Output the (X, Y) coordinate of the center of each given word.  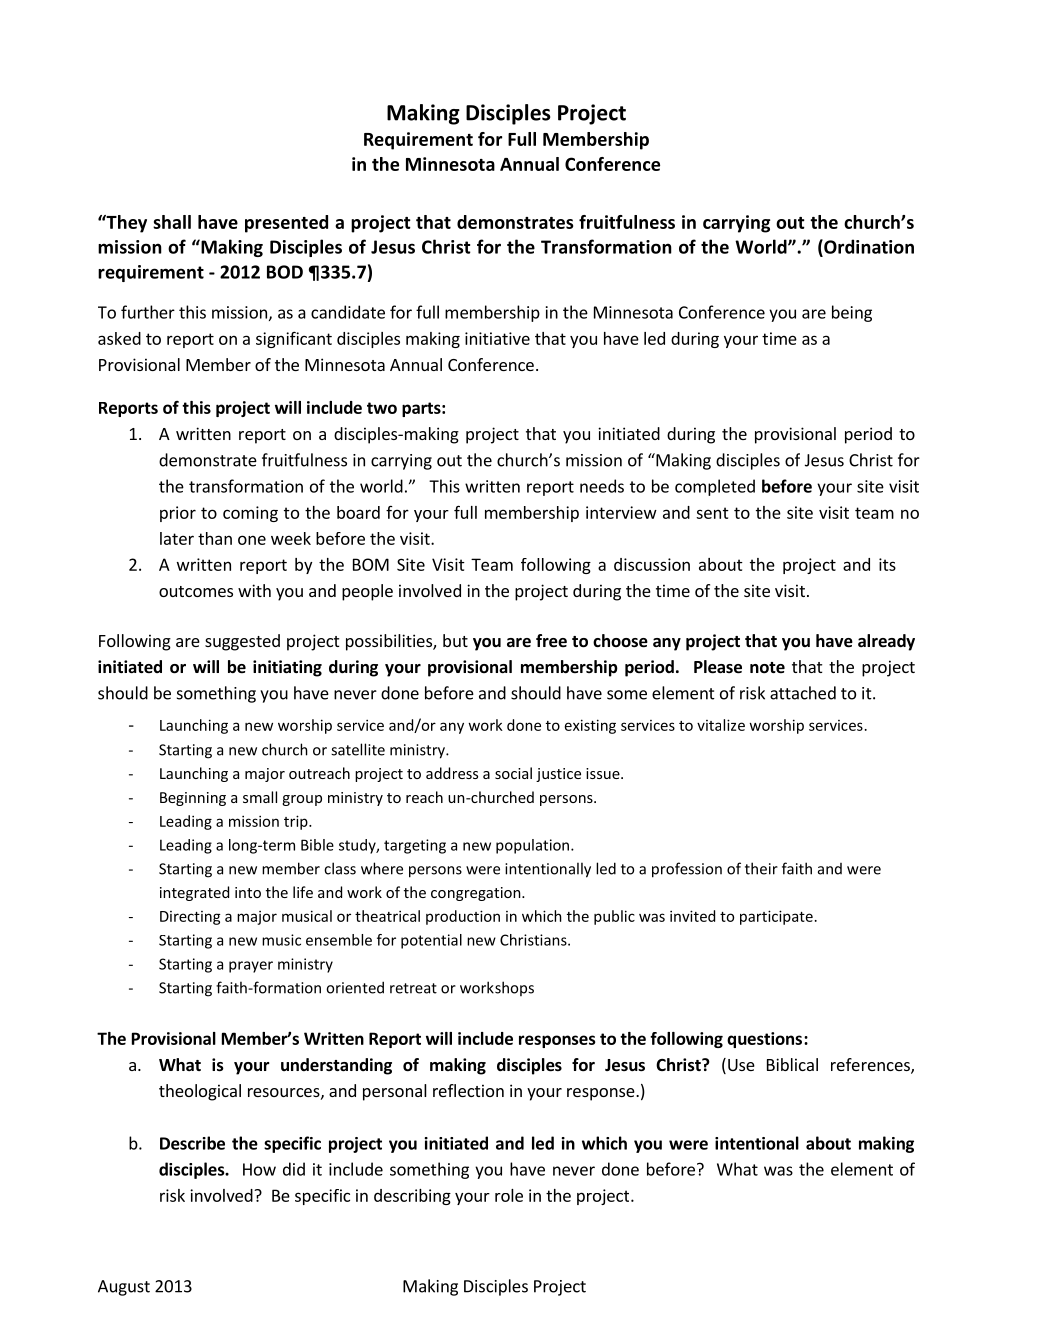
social (513, 773)
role (509, 1195)
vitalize (721, 725)
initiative (497, 338)
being (852, 313)
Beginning (193, 799)
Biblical (792, 1064)
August (124, 1288)
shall (172, 222)
